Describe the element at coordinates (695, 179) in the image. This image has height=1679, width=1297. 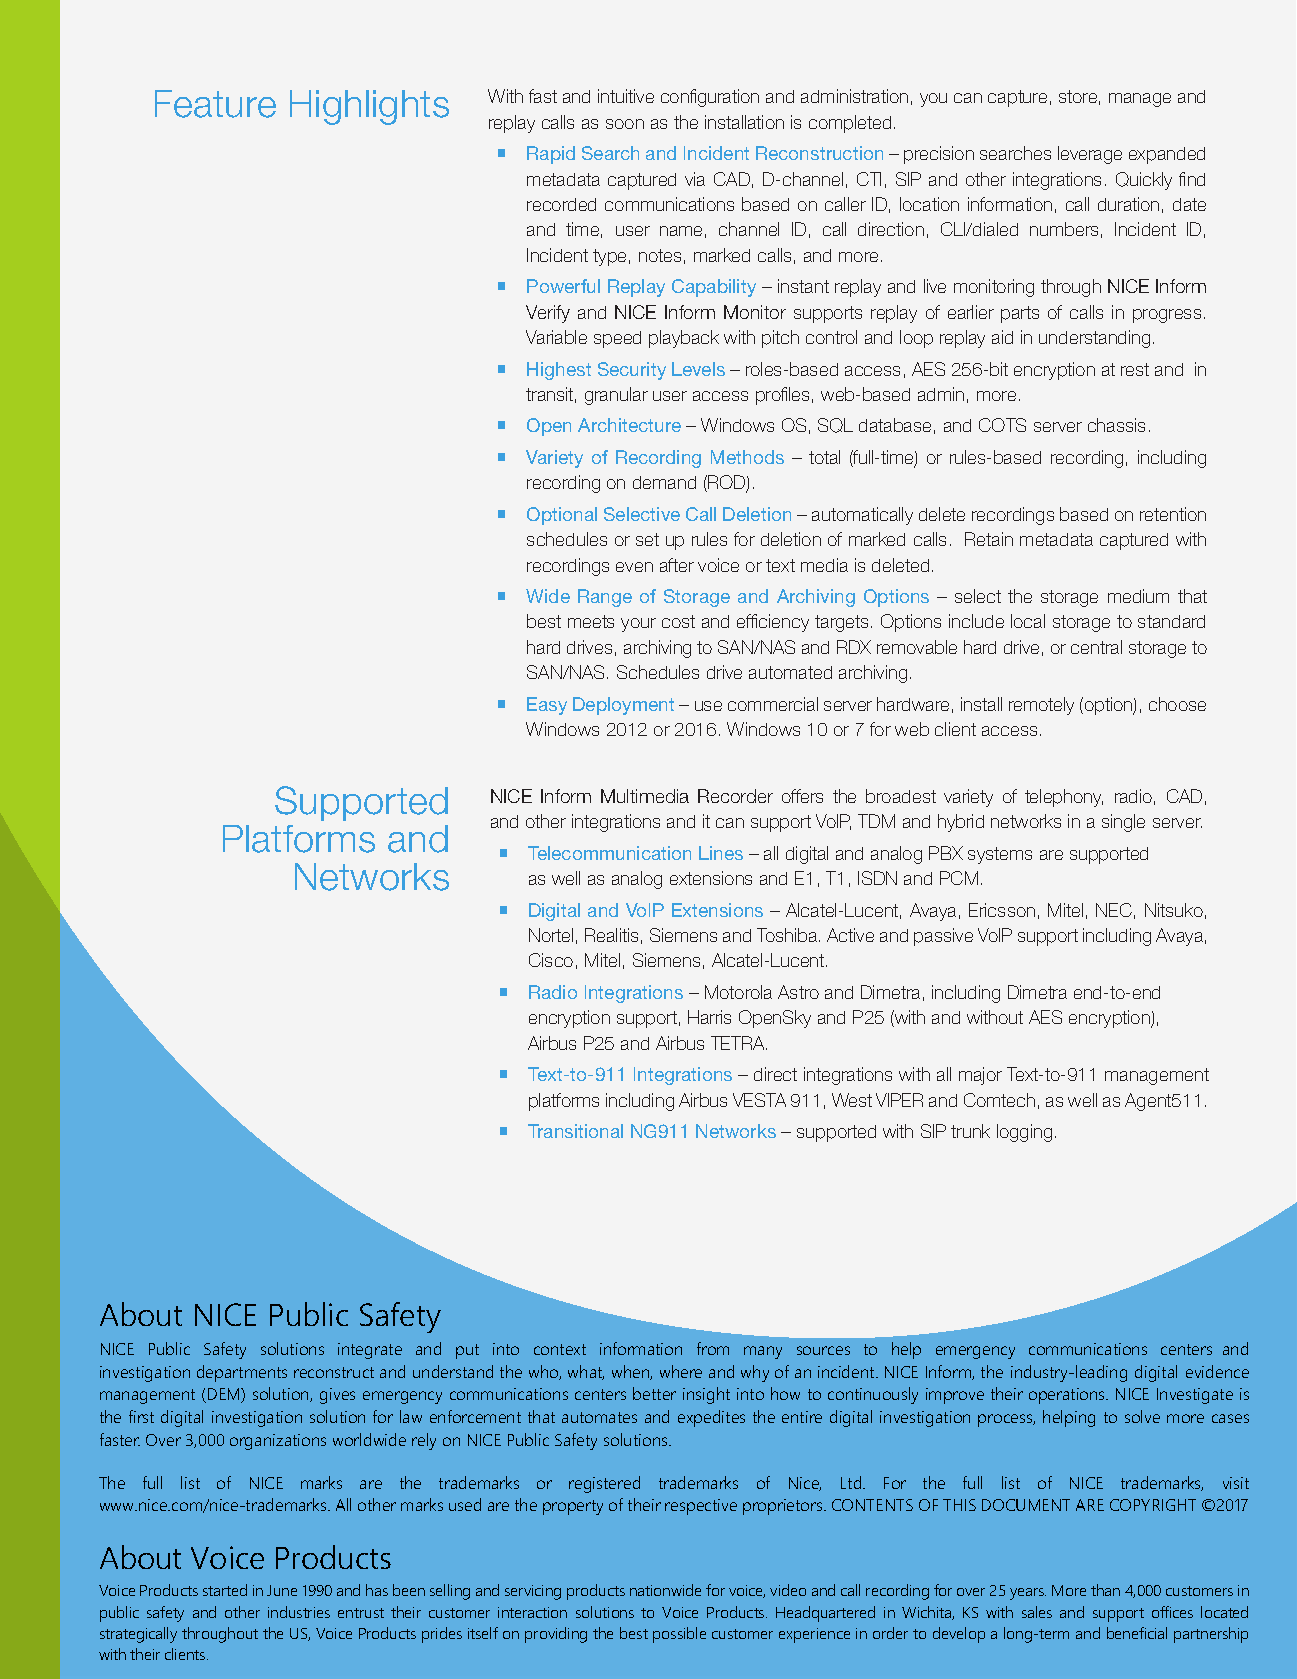
I see `via` at that location.
